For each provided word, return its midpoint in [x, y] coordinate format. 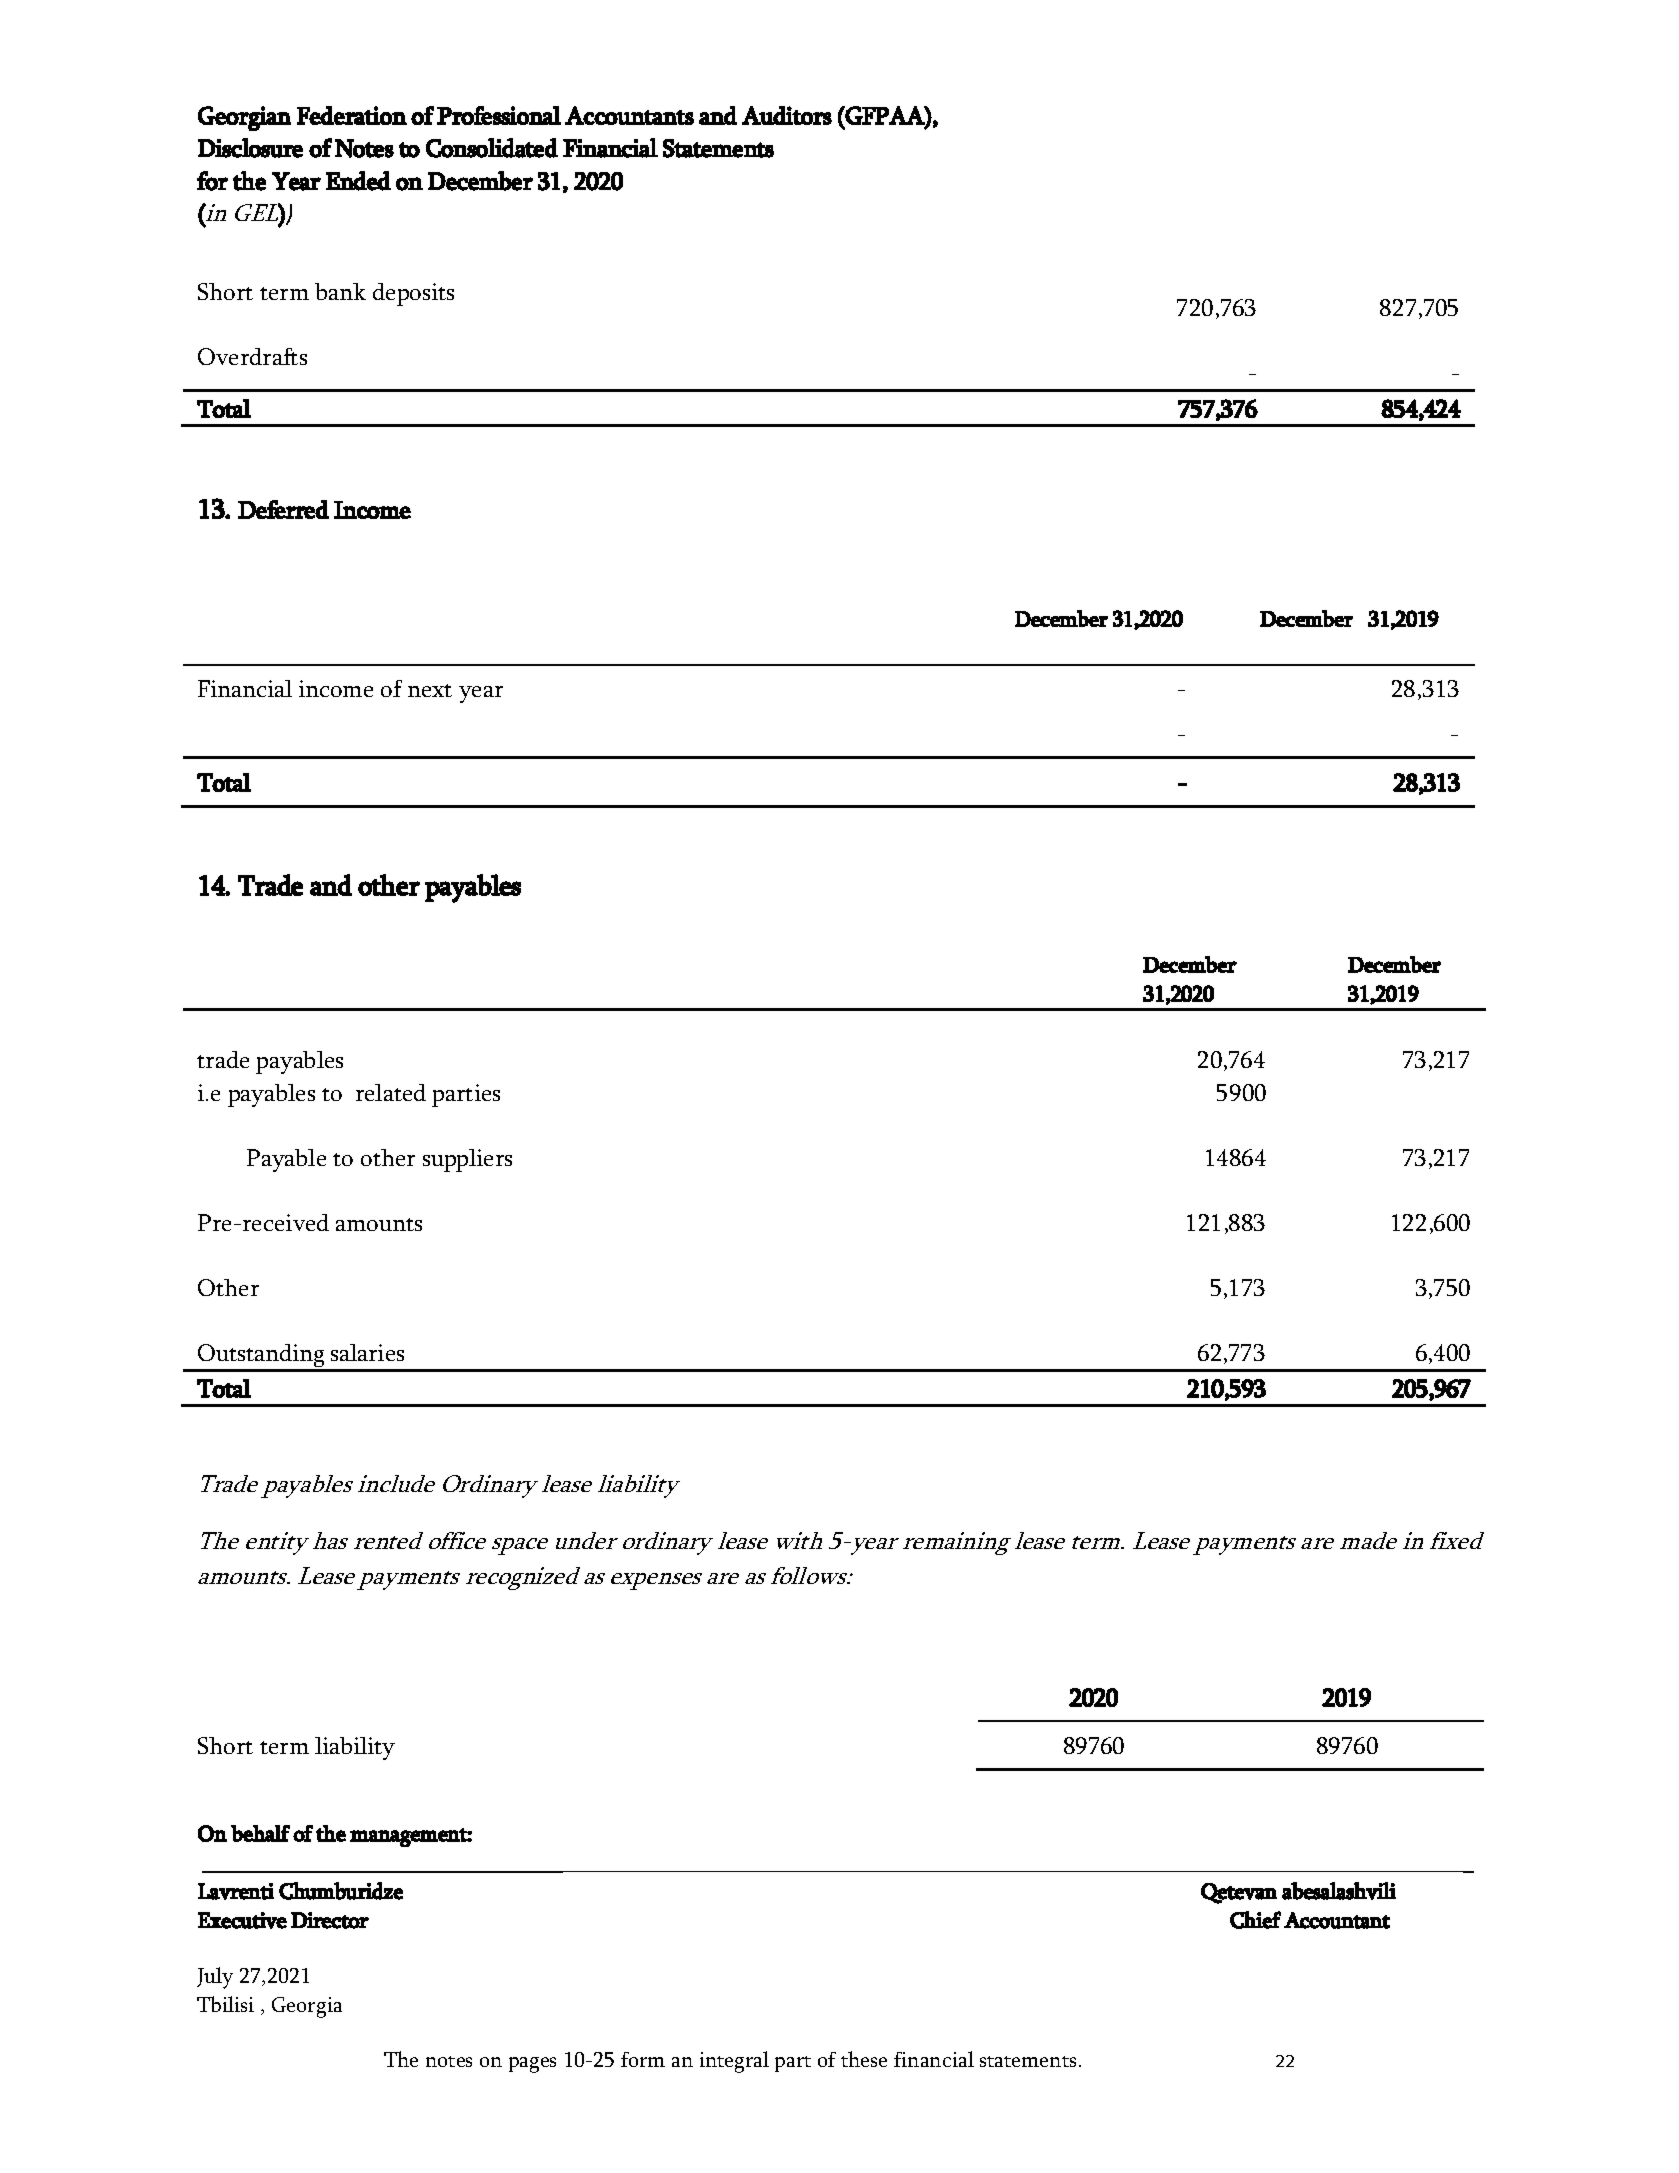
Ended [358, 181]
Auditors [787, 115]
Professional [499, 115]
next [430, 690]
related [391, 1092]
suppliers [467, 1160]
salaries [367, 1352]
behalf [260, 1833]
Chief [1255, 1920]
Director [330, 1920]
